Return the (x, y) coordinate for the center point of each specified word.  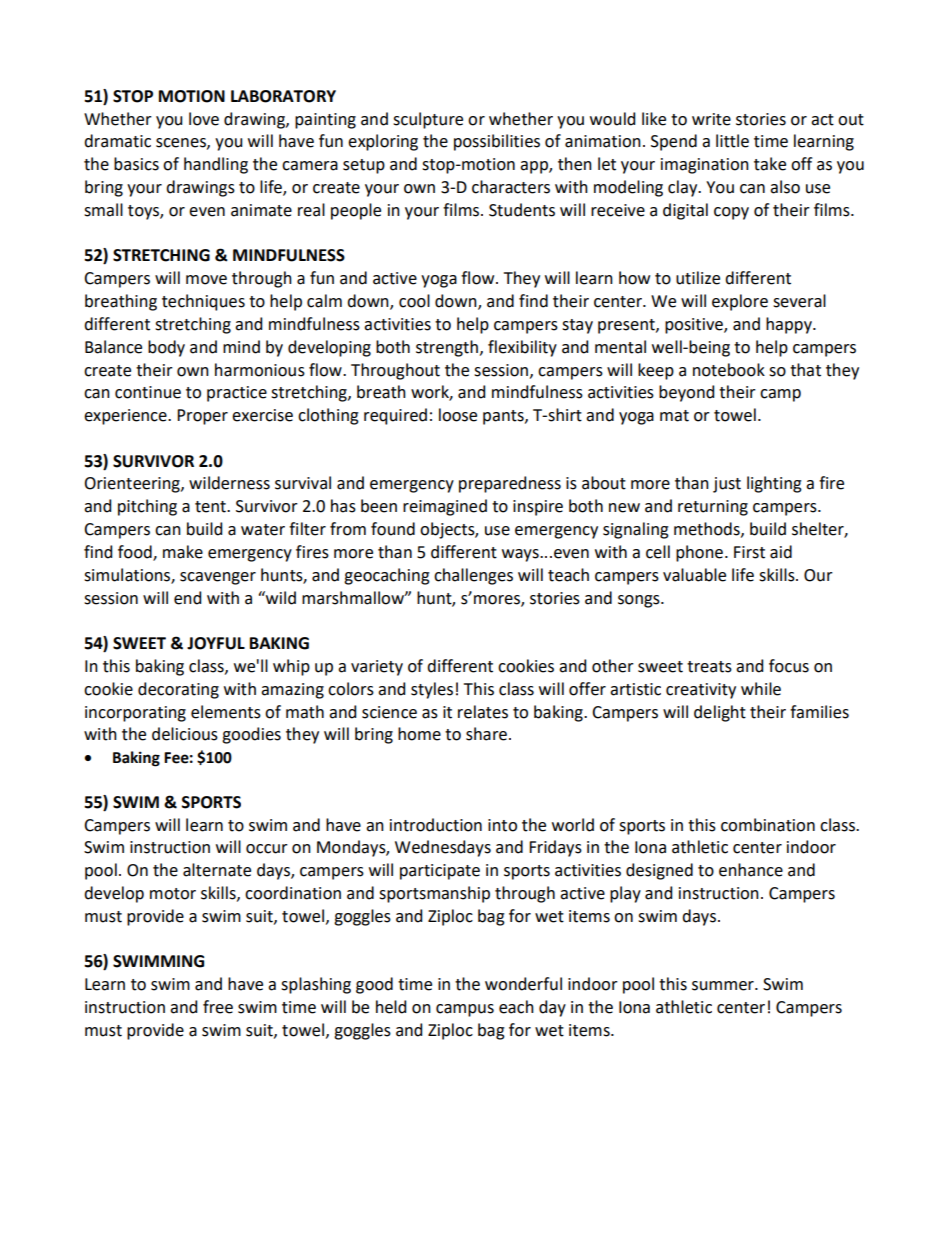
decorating (178, 690)
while (761, 689)
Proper (202, 417)
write (711, 119)
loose (458, 415)
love (204, 119)
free (218, 1007)
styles (432, 690)
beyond (686, 393)
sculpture (428, 120)
